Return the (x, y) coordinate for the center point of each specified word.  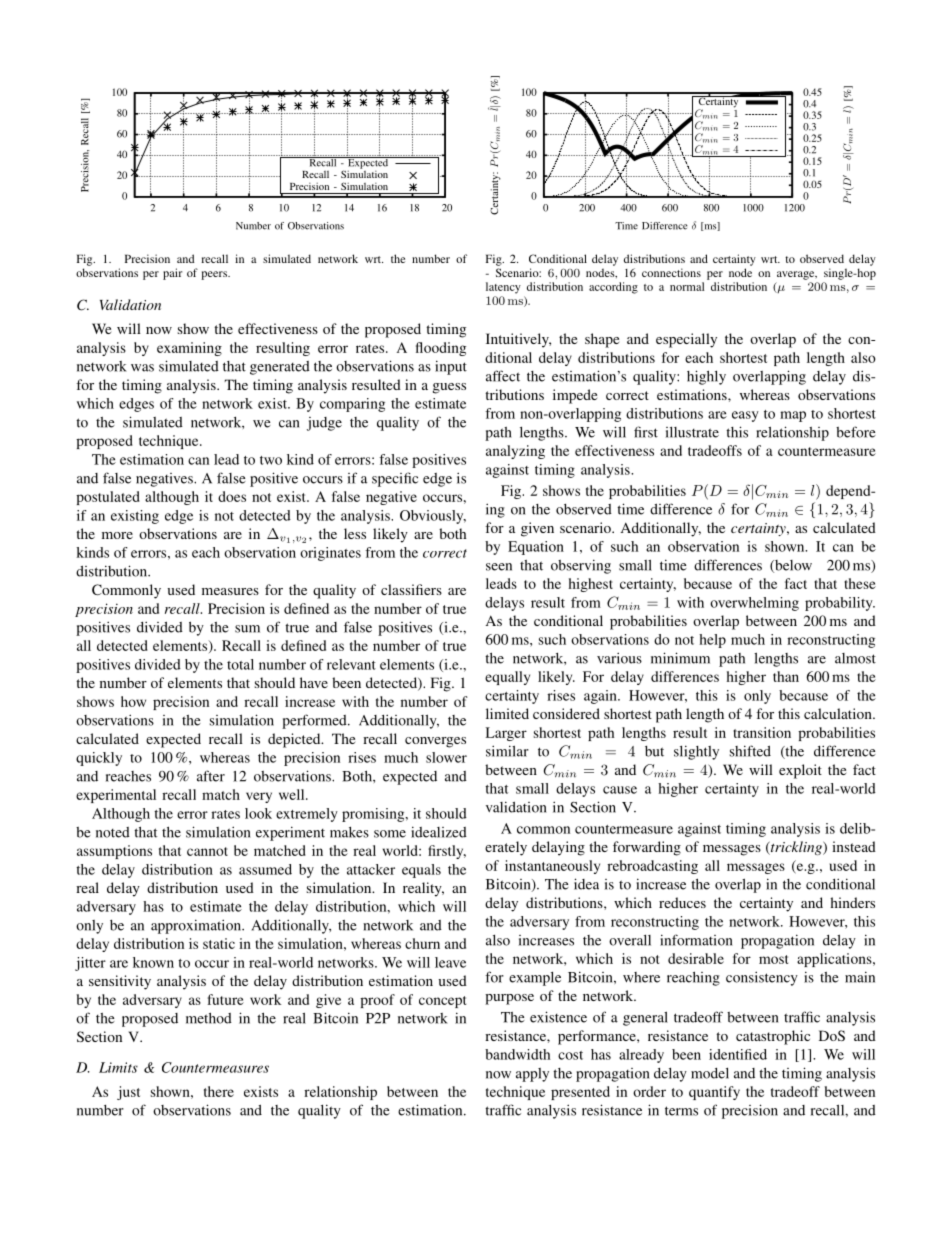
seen (499, 567)
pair (172, 274)
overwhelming (754, 604)
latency (503, 288)
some (390, 834)
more (117, 535)
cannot (207, 851)
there (219, 1091)
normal (687, 286)
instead (854, 846)
